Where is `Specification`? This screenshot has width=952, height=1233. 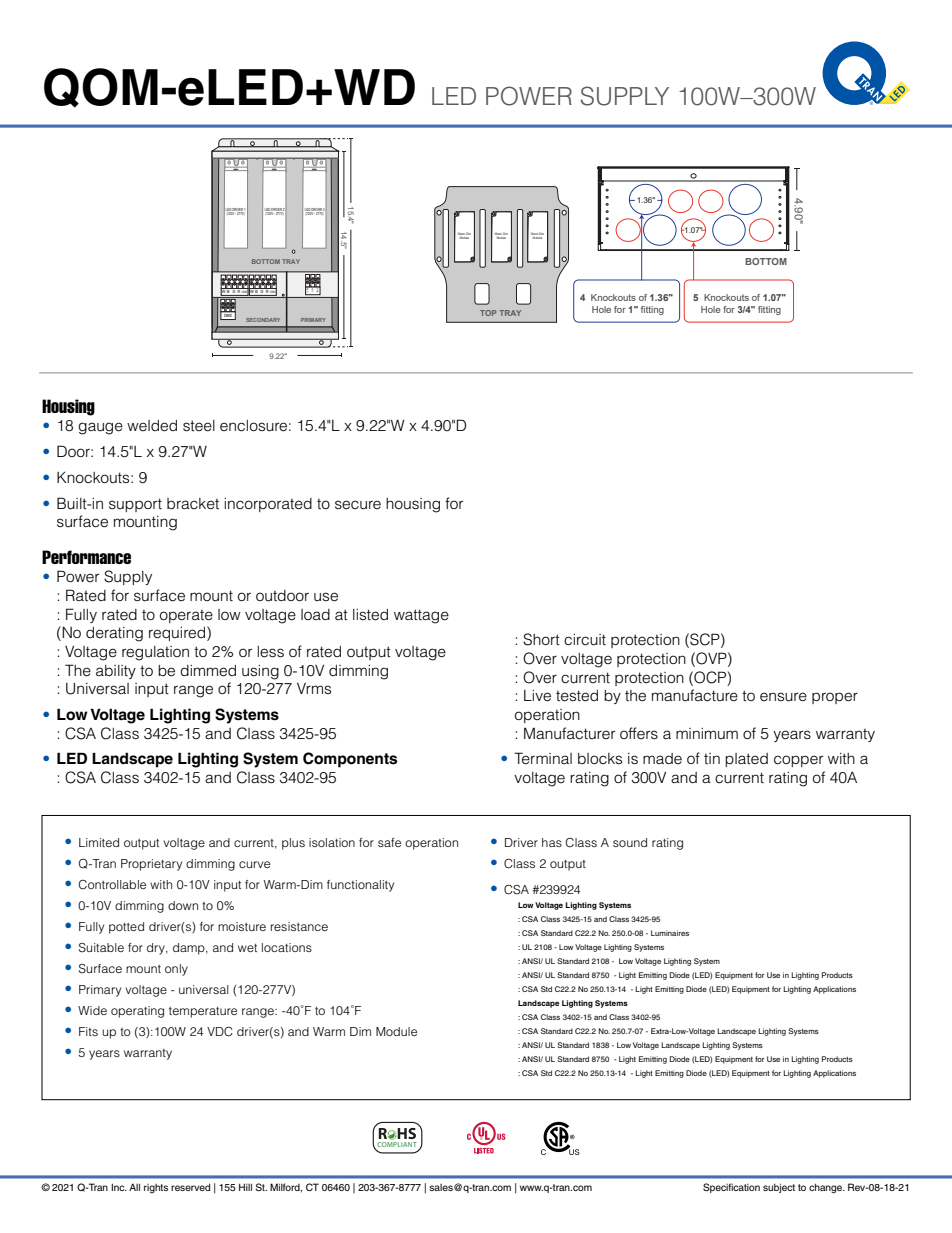
Specification is located at coordinates (731, 1188).
